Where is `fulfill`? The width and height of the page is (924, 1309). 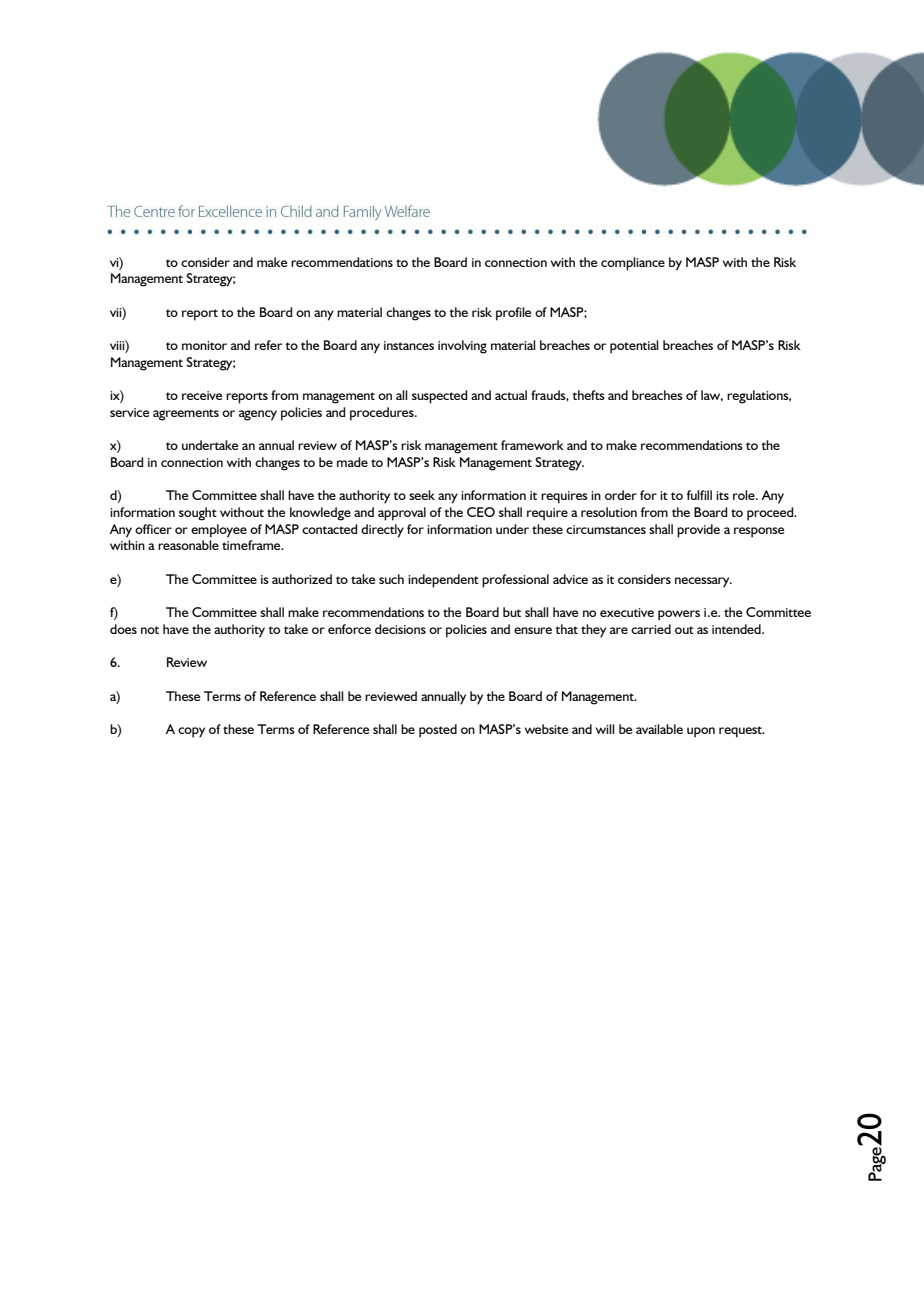 fulfill is located at coordinates (699, 495).
